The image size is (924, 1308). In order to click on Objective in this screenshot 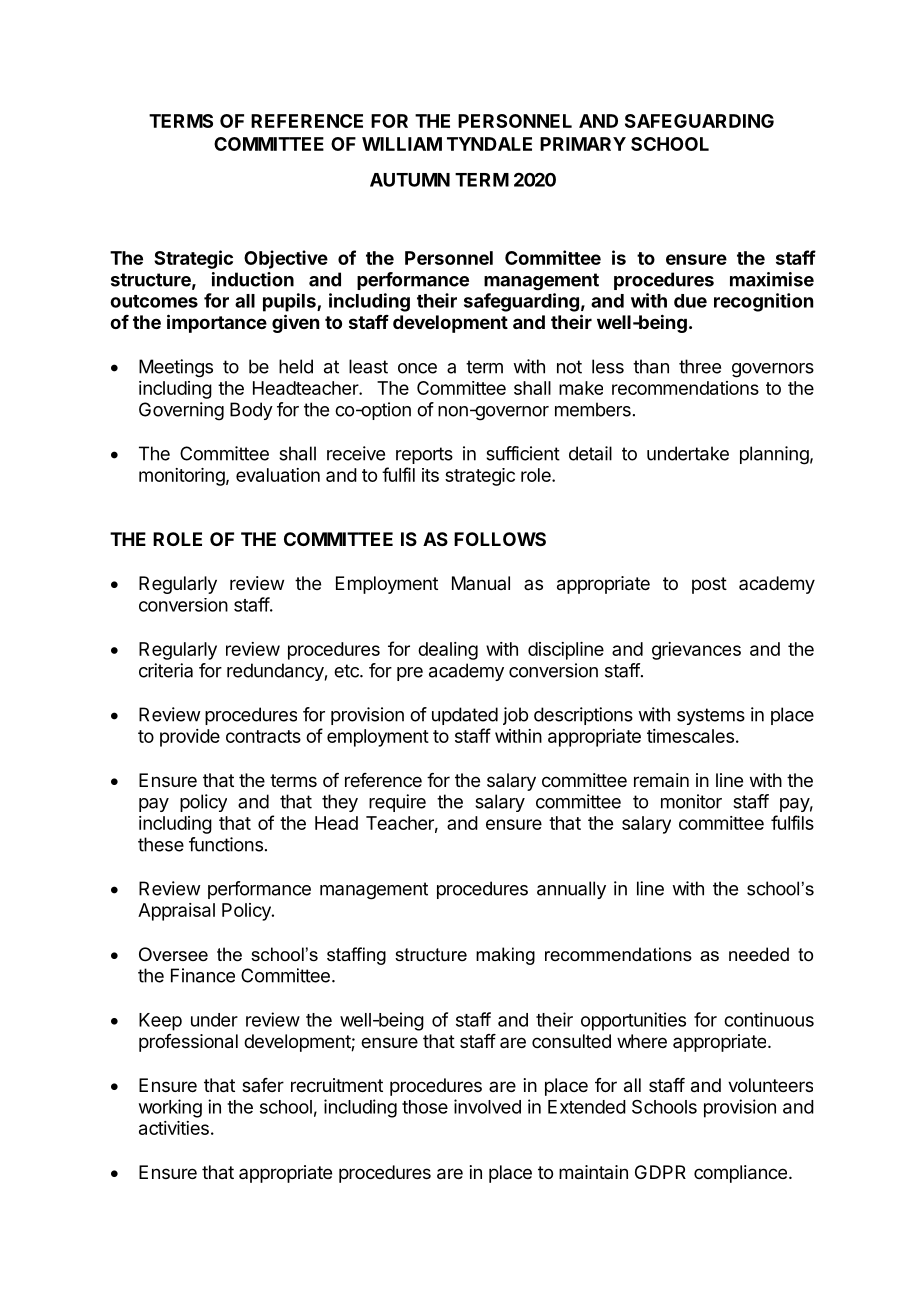, I will do `click(286, 259)`.
